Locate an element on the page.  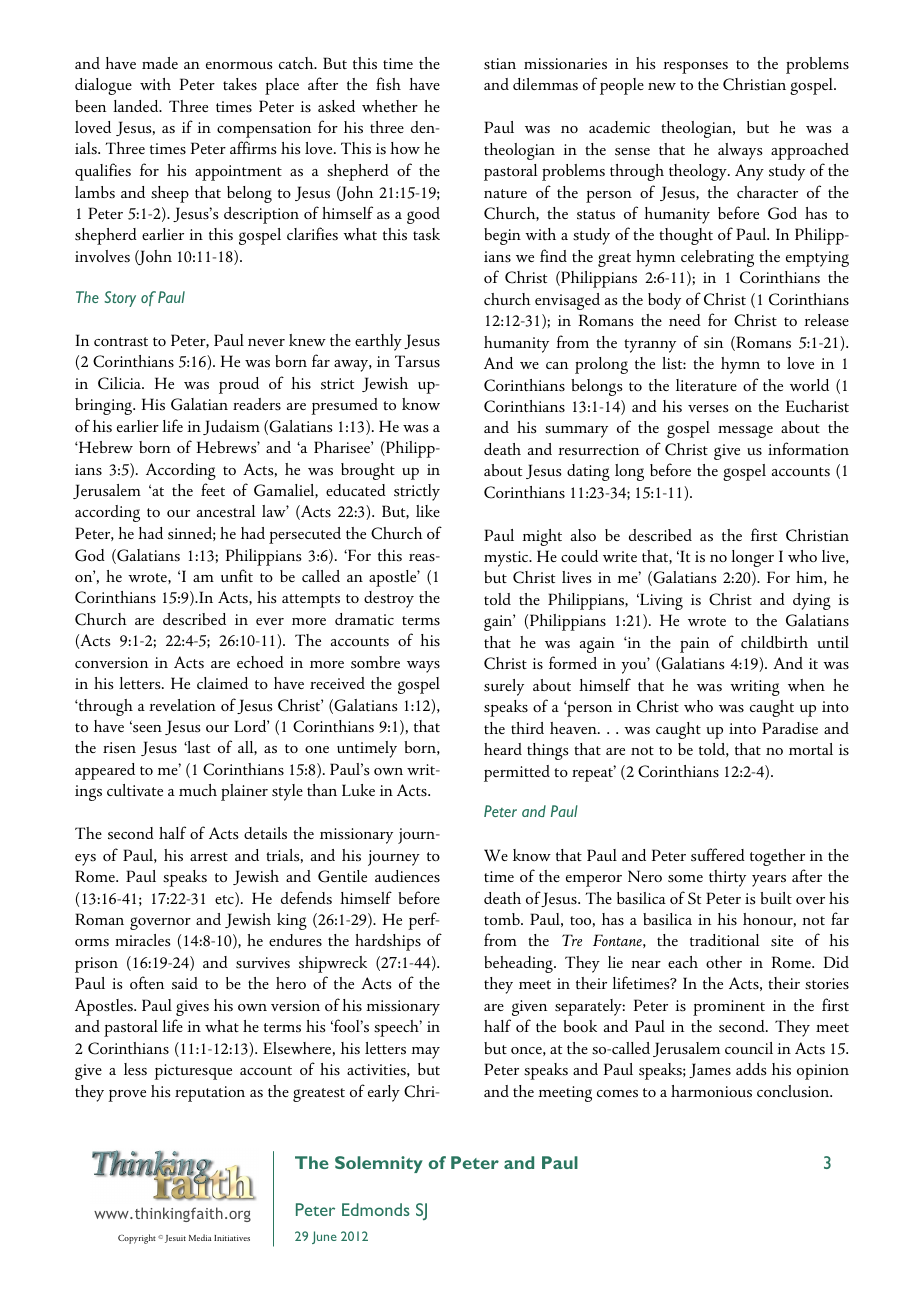
Media is located at coordinates (200, 1237).
